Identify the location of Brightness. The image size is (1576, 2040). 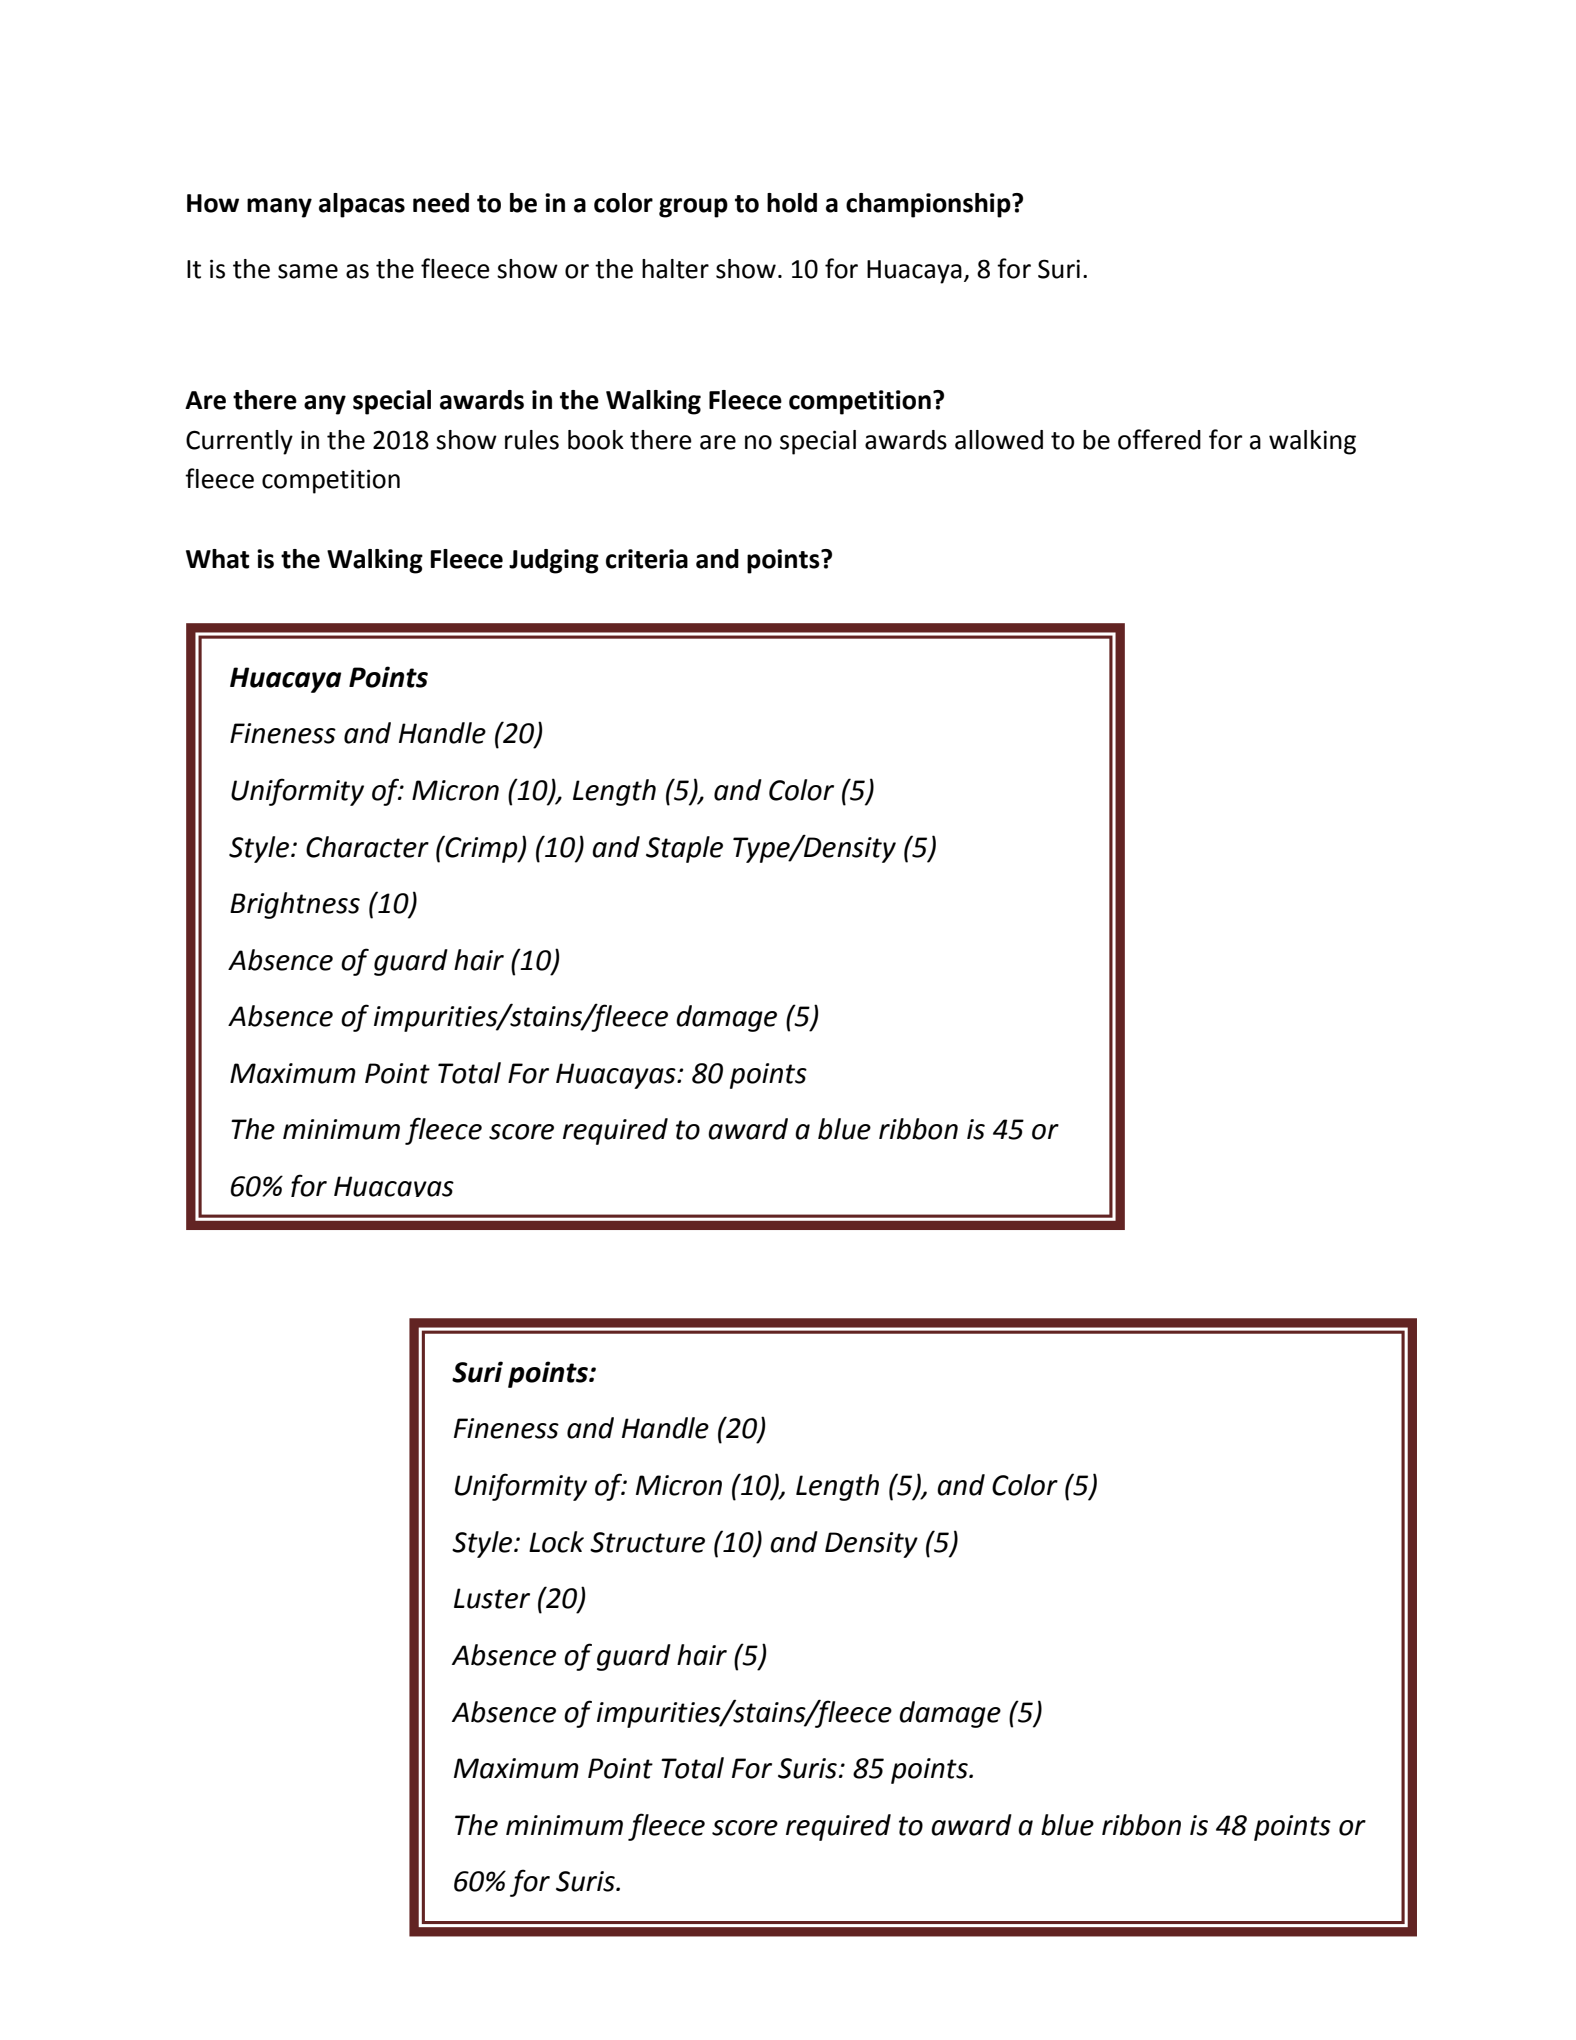
(295, 905).
